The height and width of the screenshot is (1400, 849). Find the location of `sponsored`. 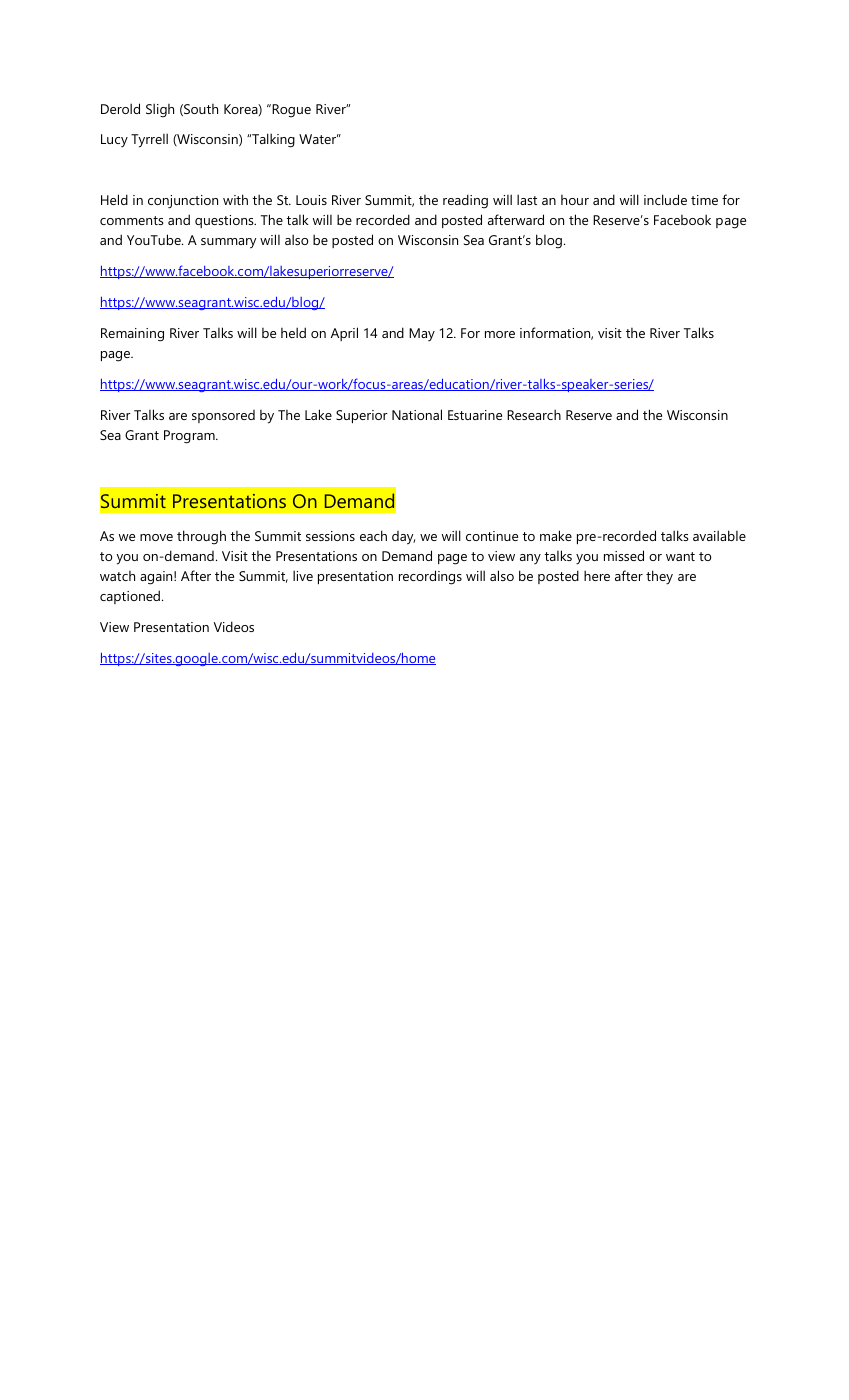

sponsored is located at coordinates (223, 416).
